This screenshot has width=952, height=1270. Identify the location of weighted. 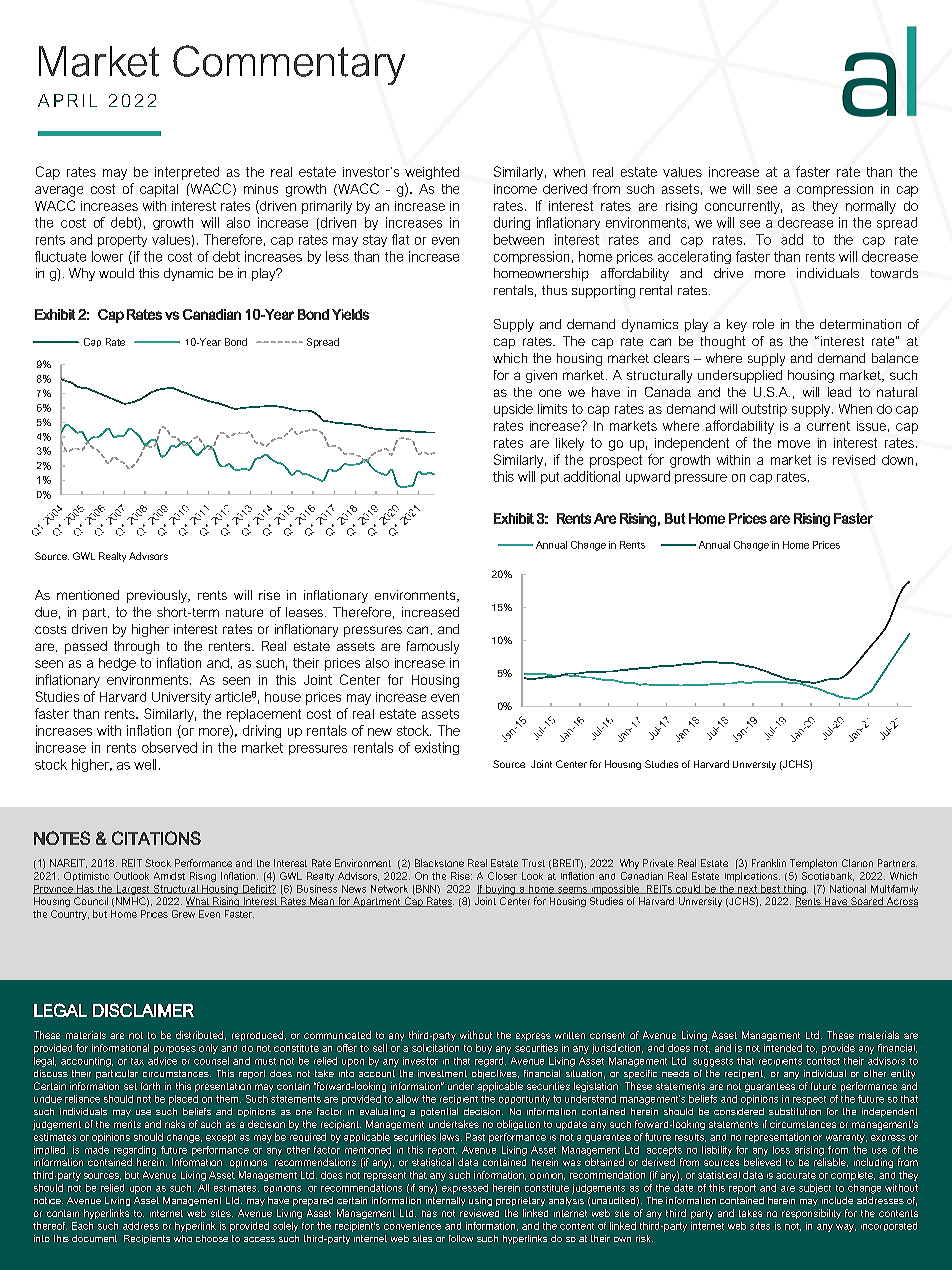
(432, 173).
